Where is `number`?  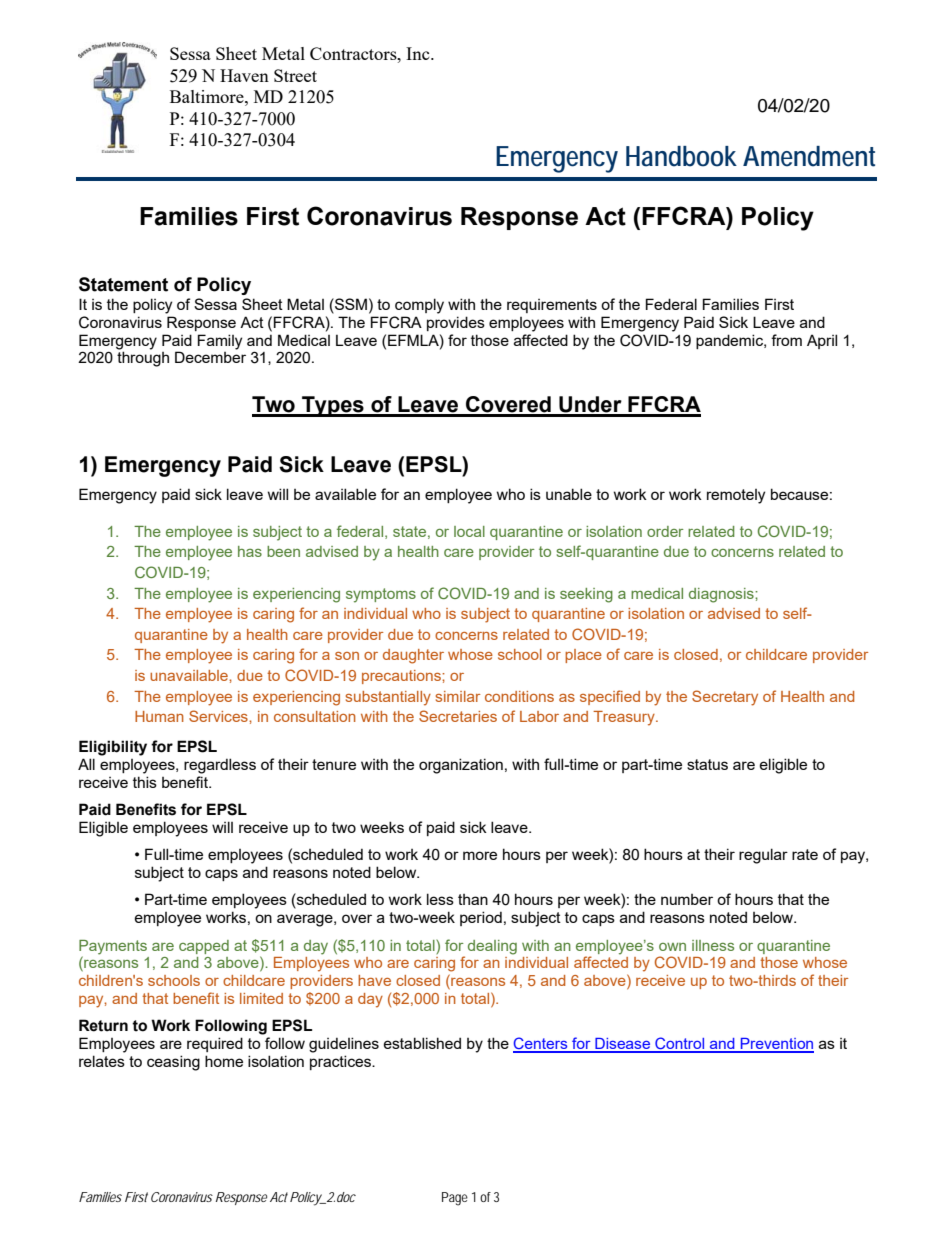
number is located at coordinates (687, 899).
